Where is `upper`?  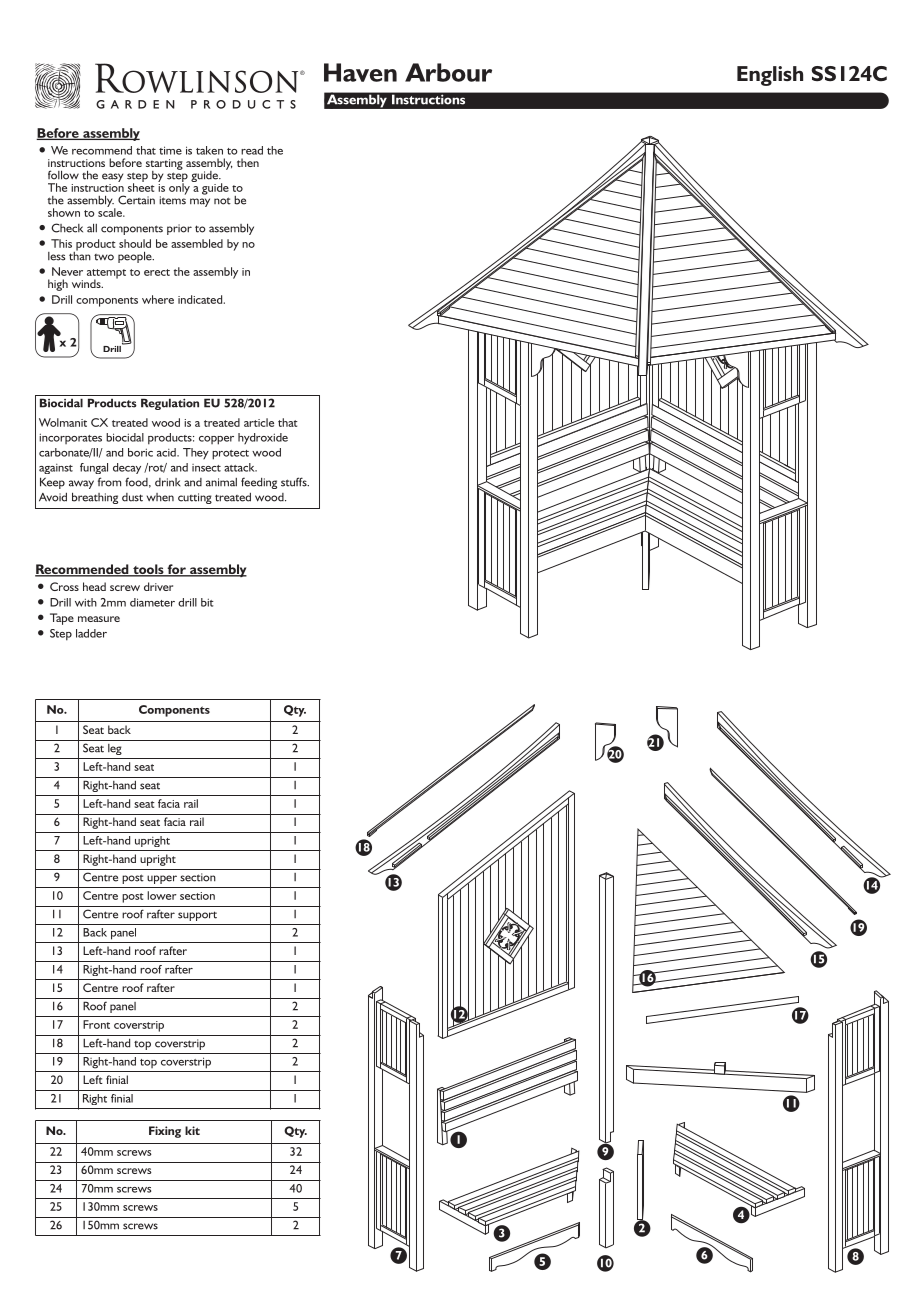
upper is located at coordinates (162, 879).
